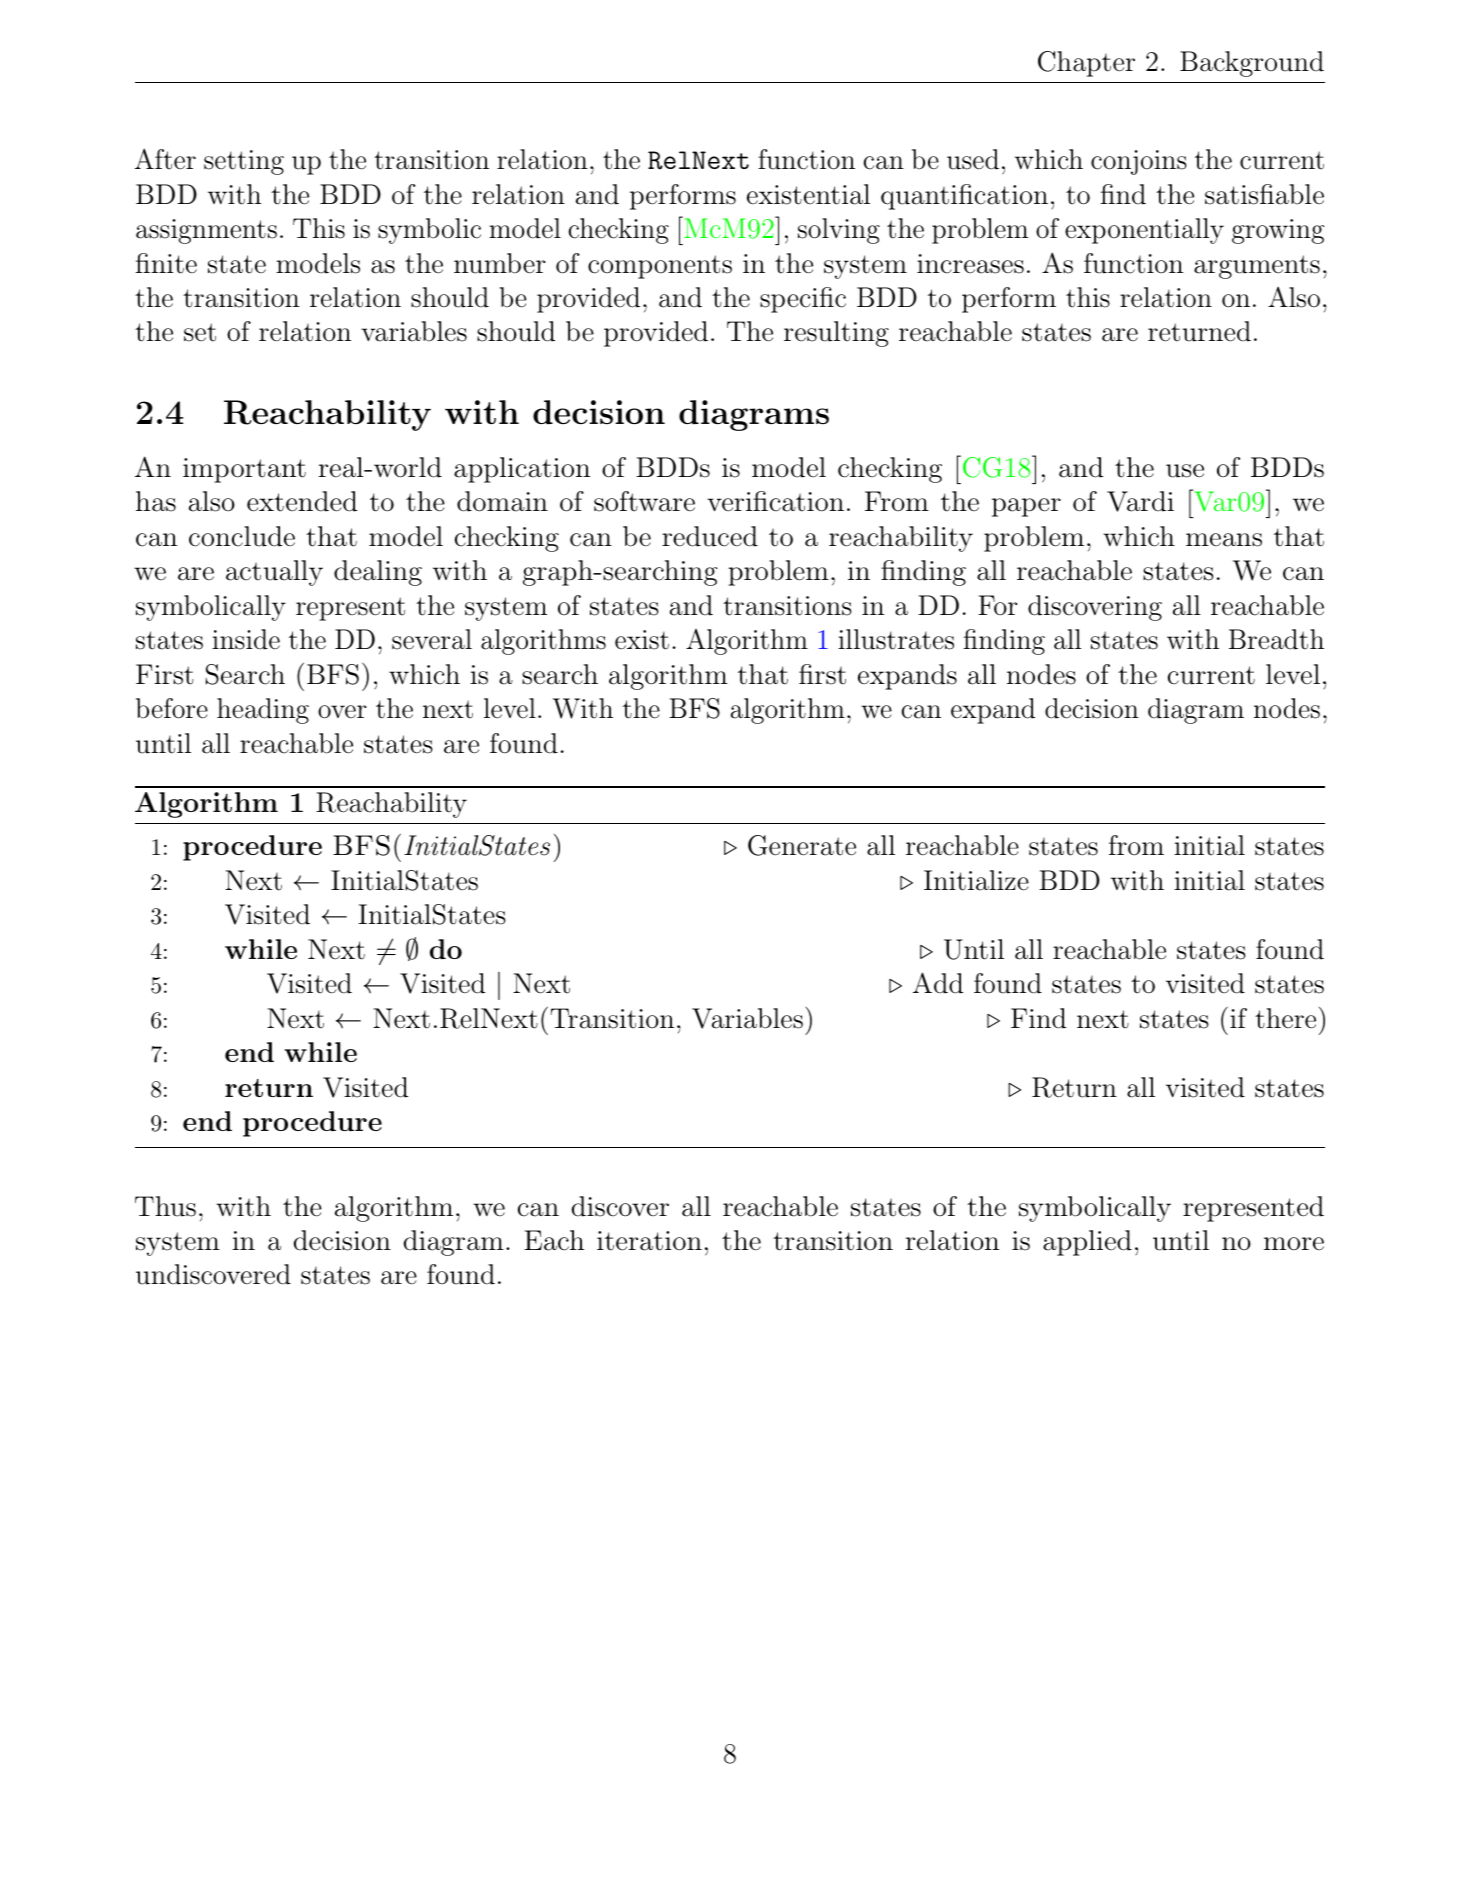 This screenshot has height=1889, width=1460. What do you see at coordinates (165, 1206) in the screenshot?
I see `Thus` at bounding box center [165, 1206].
